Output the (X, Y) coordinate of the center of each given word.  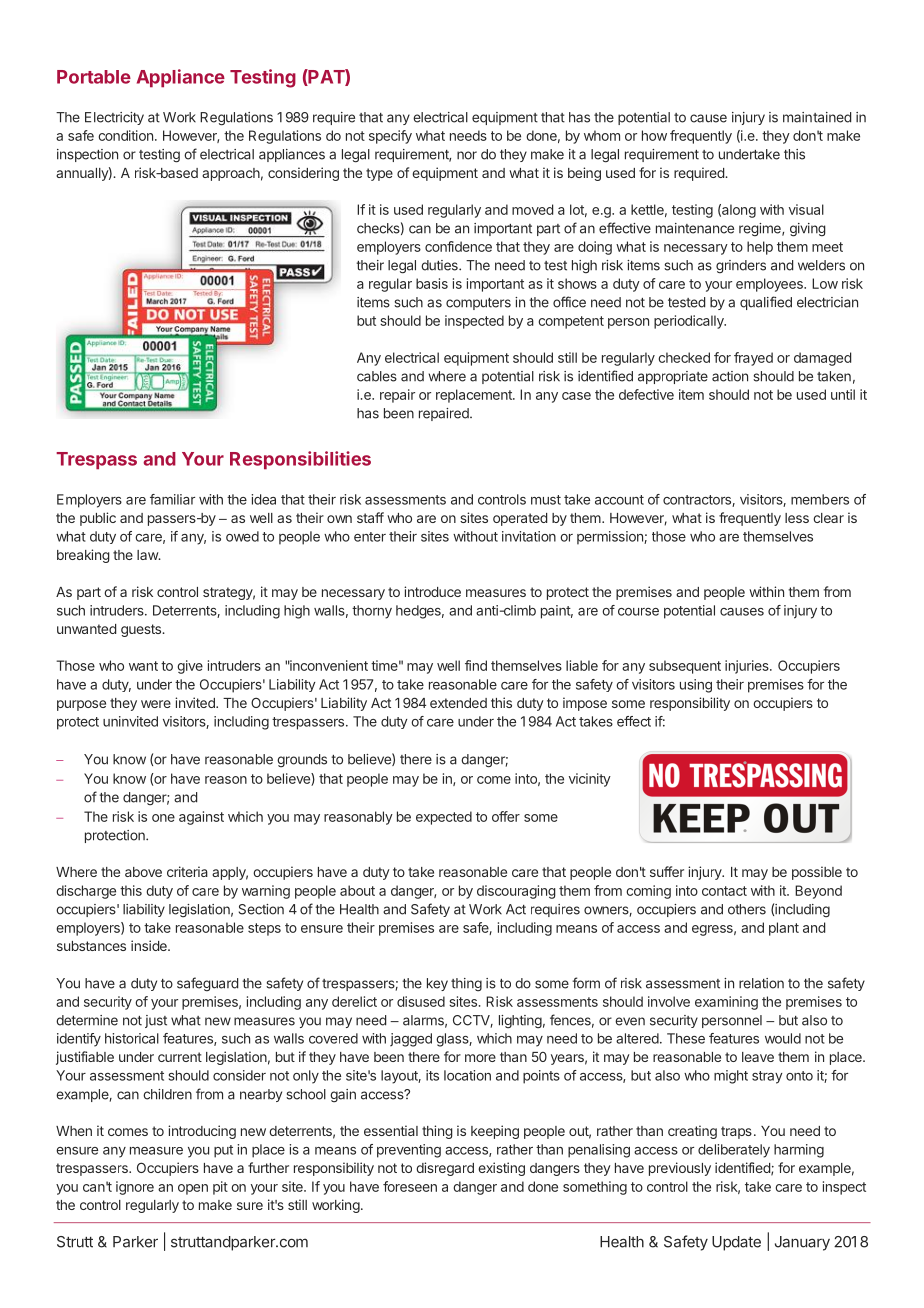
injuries (748, 667)
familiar (172, 499)
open (193, 1189)
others (747, 909)
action (730, 376)
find (476, 665)
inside (150, 945)
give (190, 667)
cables (377, 376)
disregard (445, 1169)
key (437, 984)
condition (125, 135)
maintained (817, 117)
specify (390, 137)
